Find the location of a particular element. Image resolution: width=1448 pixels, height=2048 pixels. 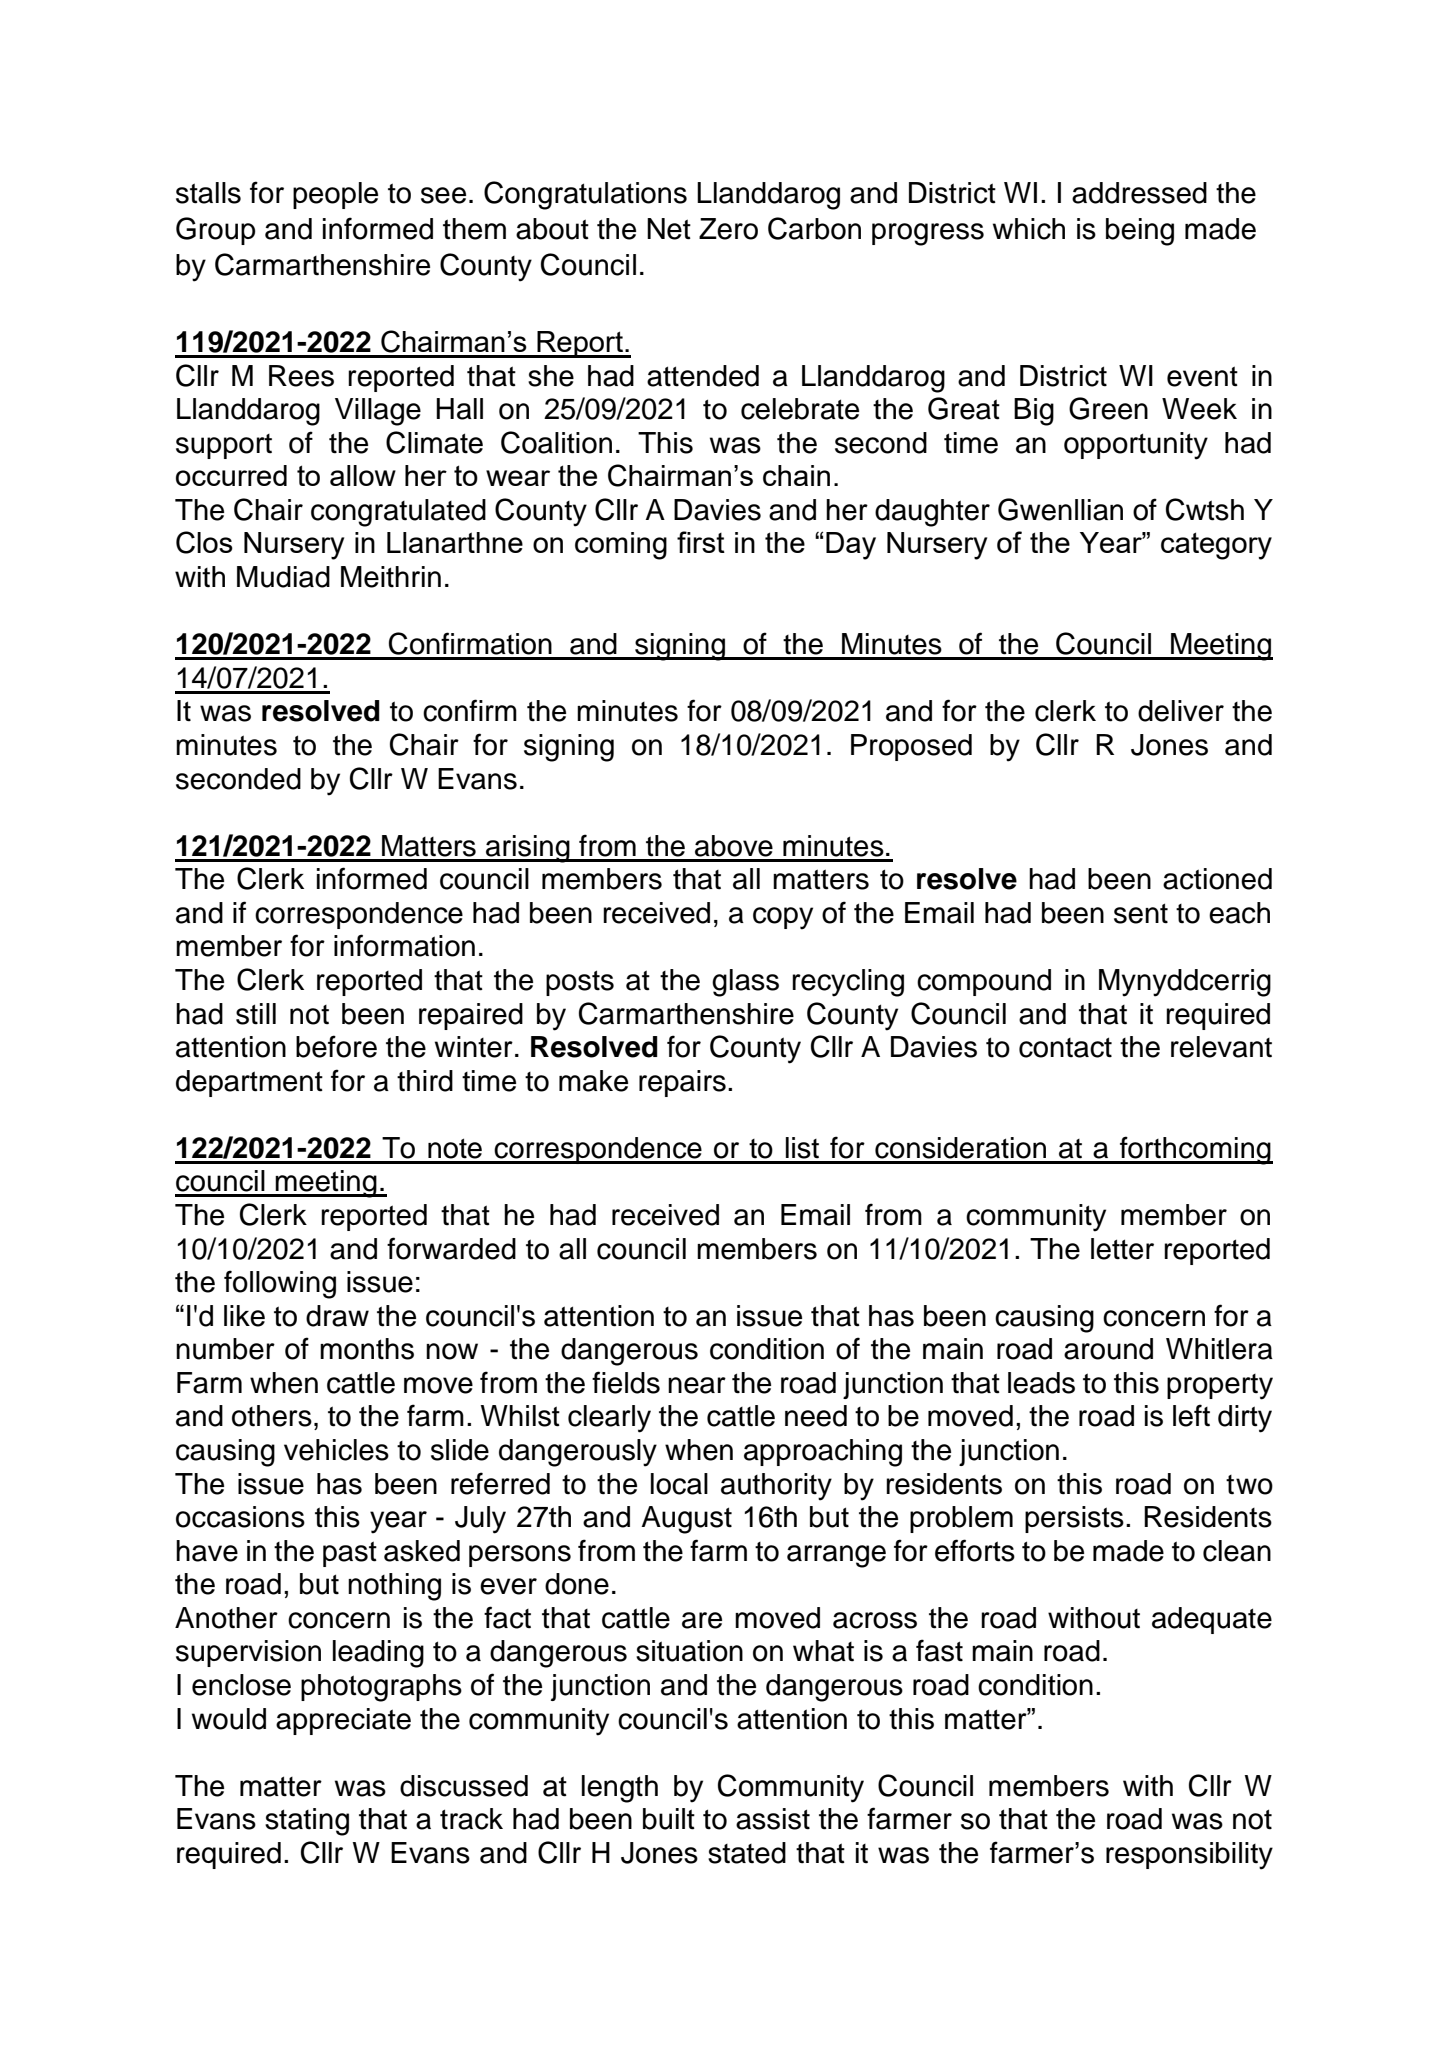

glass is located at coordinates (745, 983).
